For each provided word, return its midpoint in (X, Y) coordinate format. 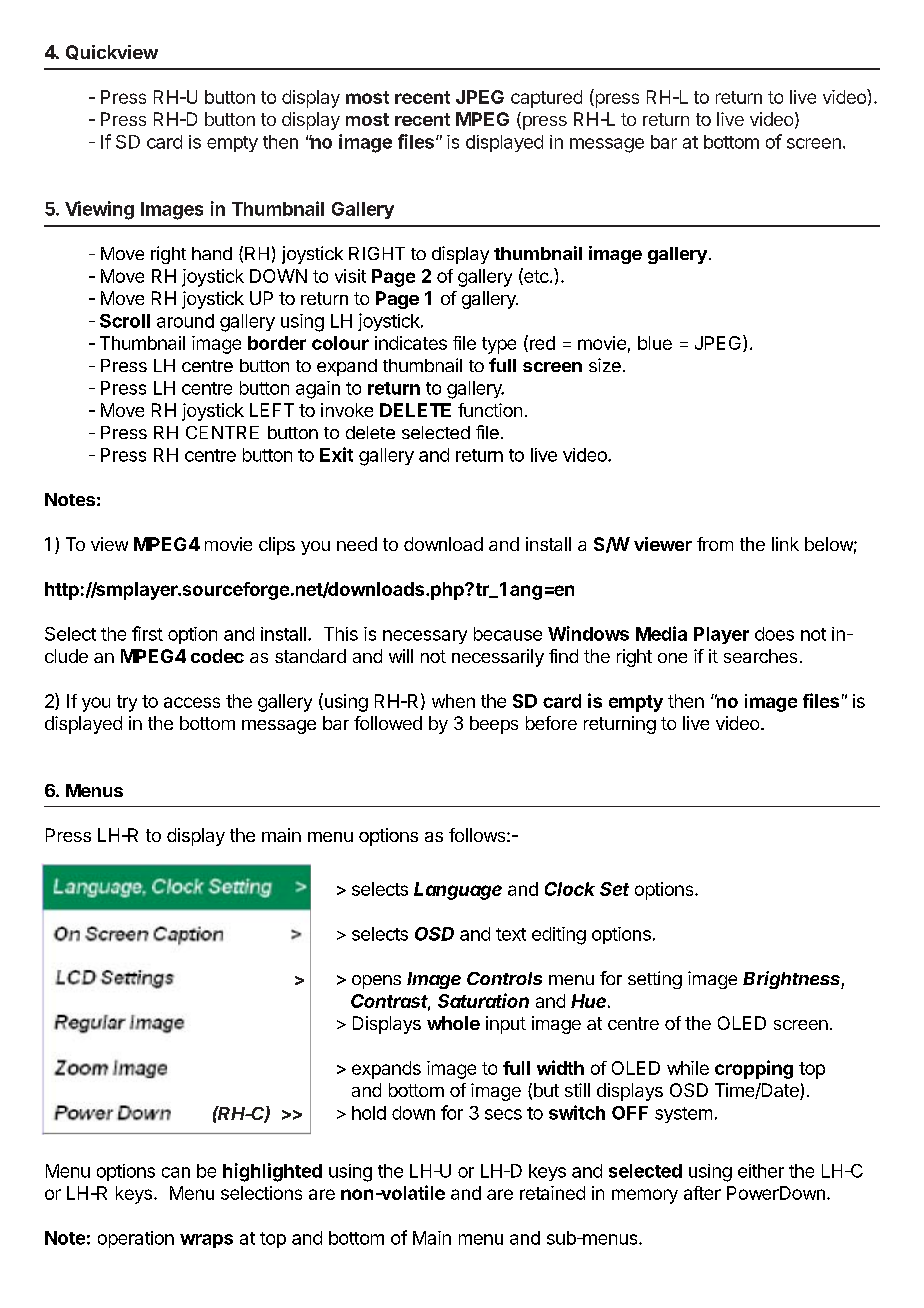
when (453, 701)
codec (217, 656)
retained (552, 1193)
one (672, 658)
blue (655, 343)
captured (546, 99)
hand (212, 253)
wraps (206, 1241)
